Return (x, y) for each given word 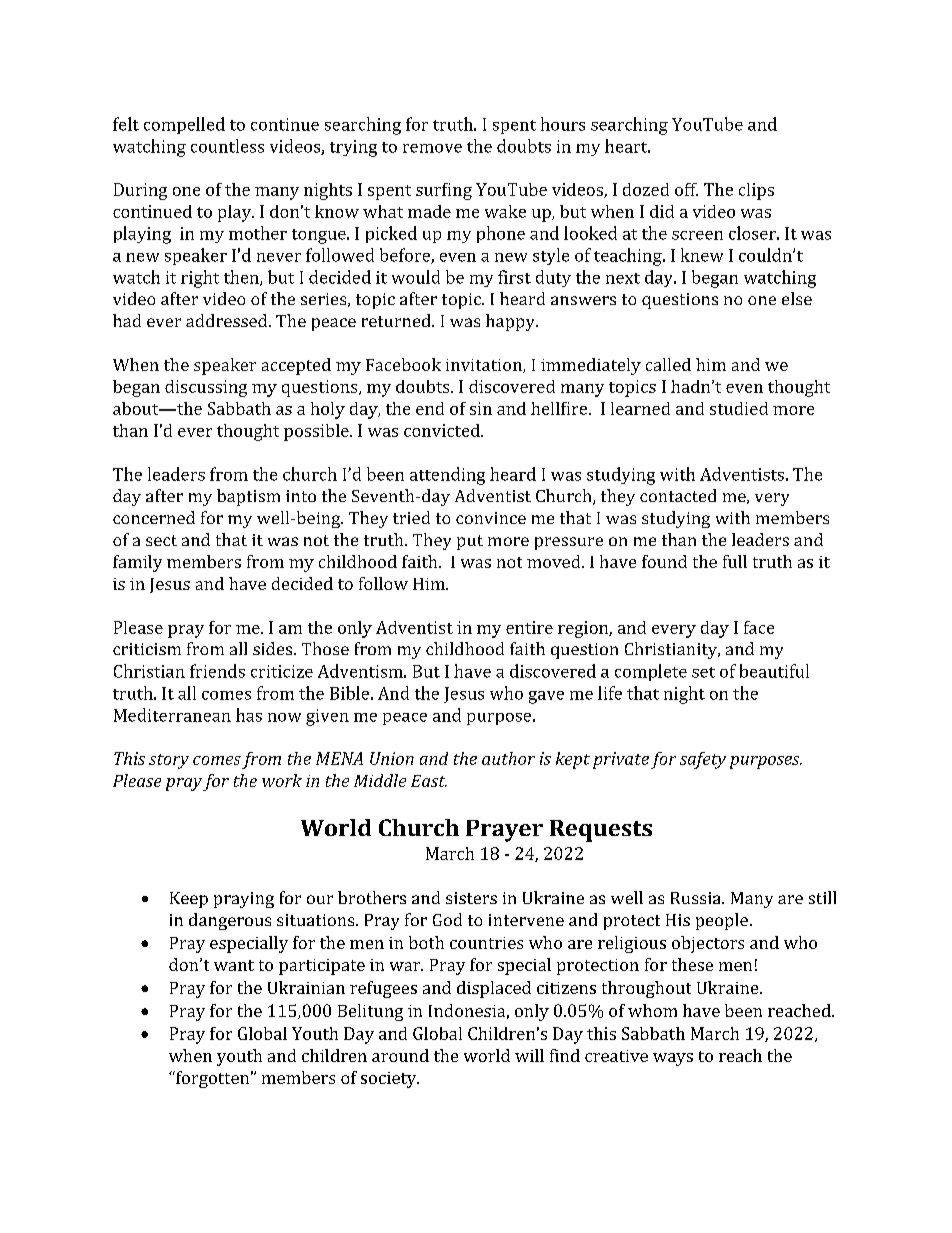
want (234, 965)
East (429, 781)
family (137, 563)
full (735, 561)
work (282, 780)
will (529, 1055)
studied (739, 408)
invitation (485, 366)
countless (227, 146)
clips (756, 191)
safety (703, 760)
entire (529, 627)
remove (432, 148)
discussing (206, 388)
